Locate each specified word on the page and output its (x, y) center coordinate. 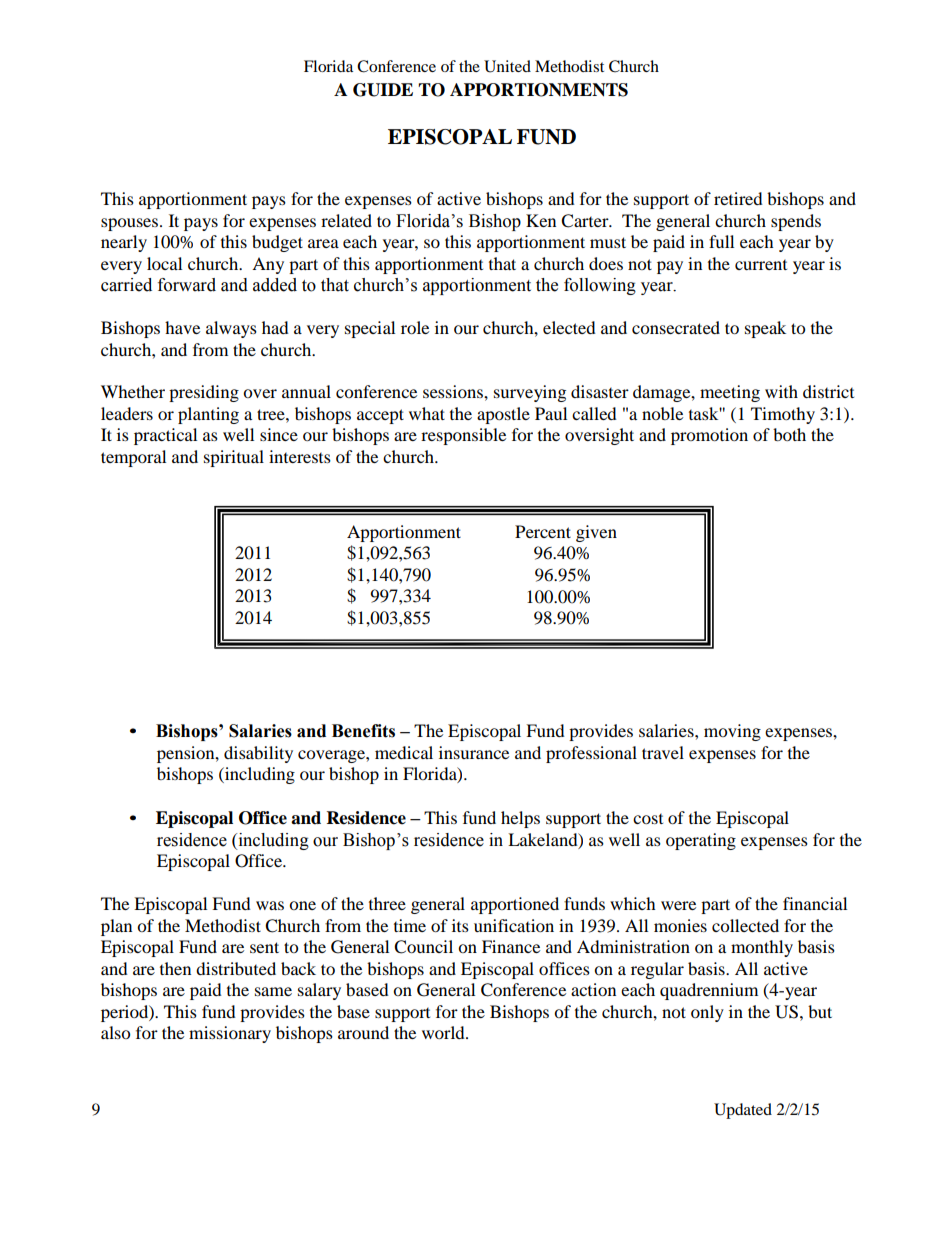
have (182, 327)
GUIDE (383, 90)
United (507, 66)
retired (738, 198)
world (444, 1032)
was (270, 905)
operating (701, 841)
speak (765, 329)
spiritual (234, 458)
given (596, 533)
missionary (230, 1034)
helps (520, 819)
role (415, 327)
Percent (543, 531)
